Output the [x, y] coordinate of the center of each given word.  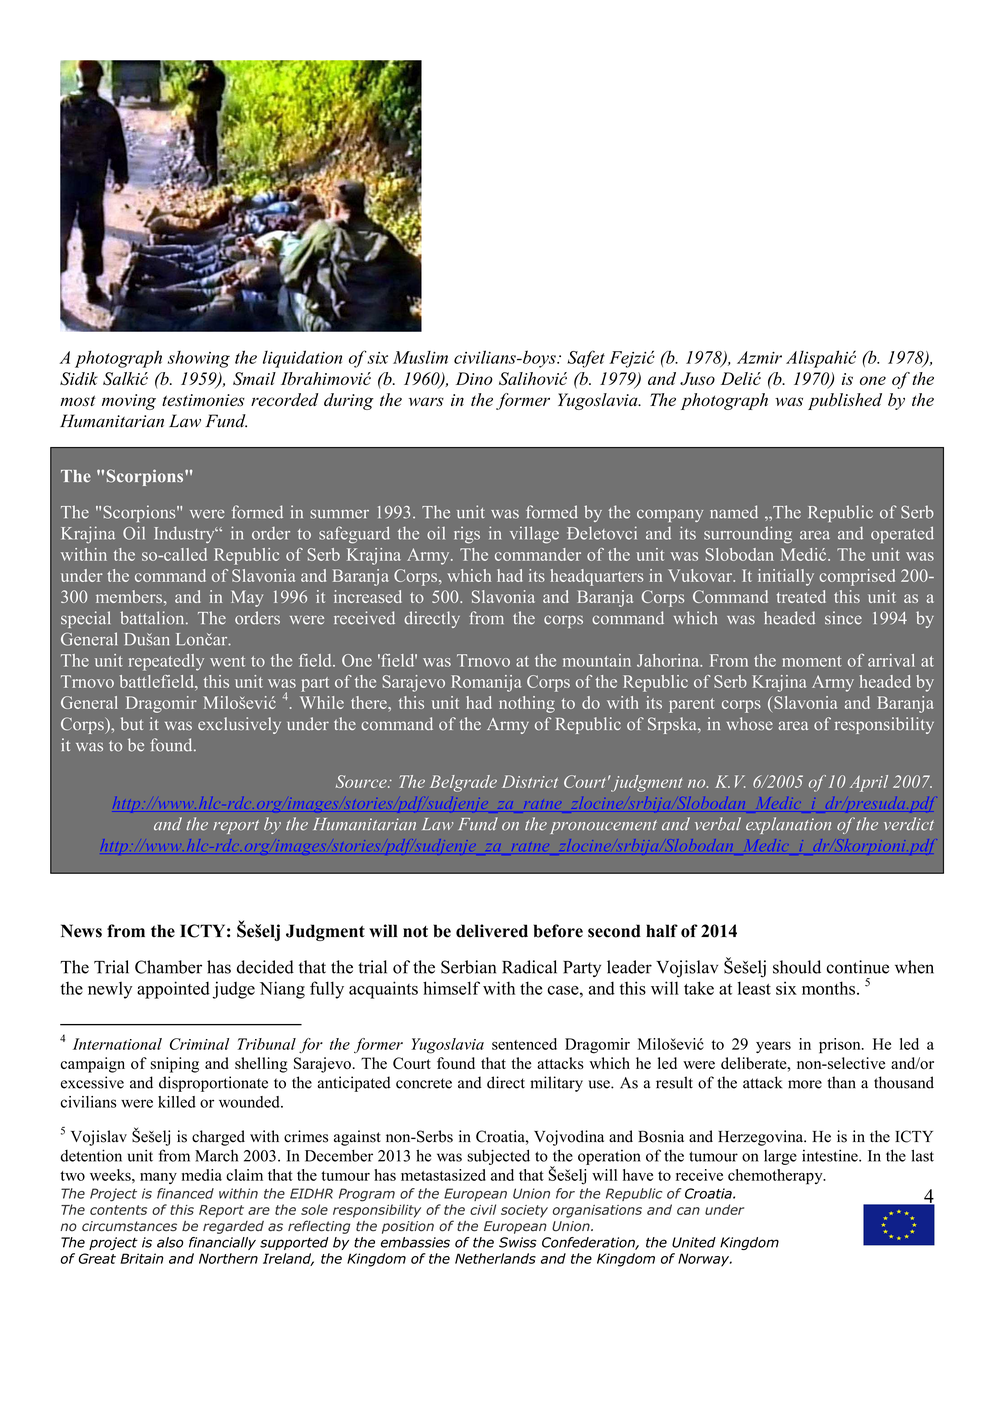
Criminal [200, 1044]
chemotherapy [776, 1177]
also [170, 1242]
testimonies [203, 400]
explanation [788, 825]
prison [841, 1046]
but [132, 724]
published [845, 401]
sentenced [524, 1044]
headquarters [597, 577]
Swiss [518, 1242]
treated [801, 596]
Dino [474, 378]
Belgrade [463, 783]
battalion [153, 618]
